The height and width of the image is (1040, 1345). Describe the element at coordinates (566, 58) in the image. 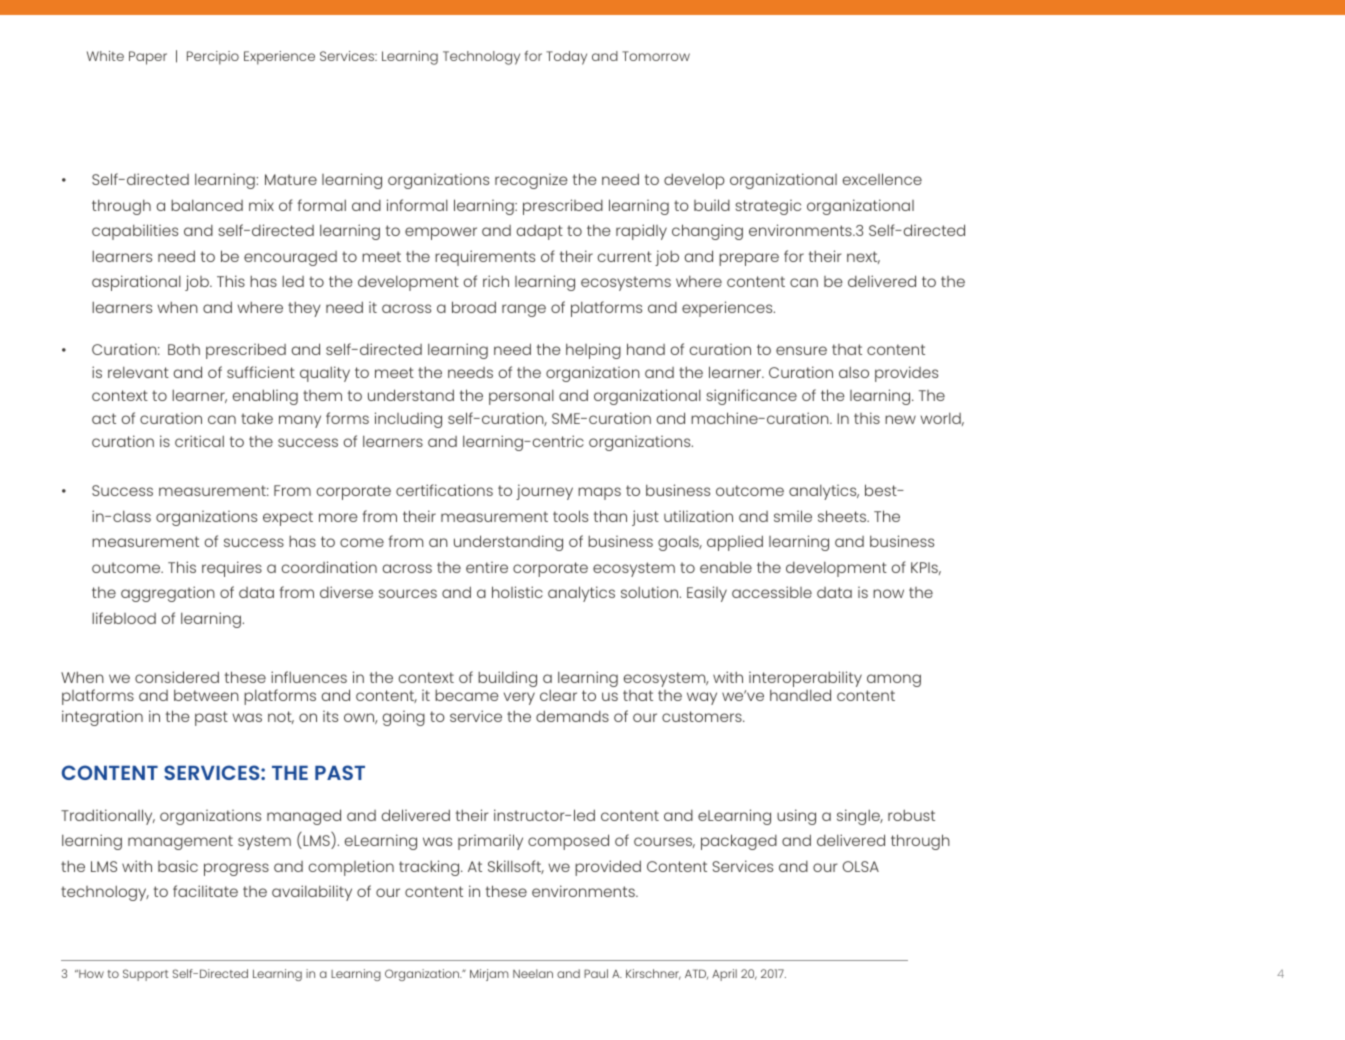

I see `Today` at that location.
